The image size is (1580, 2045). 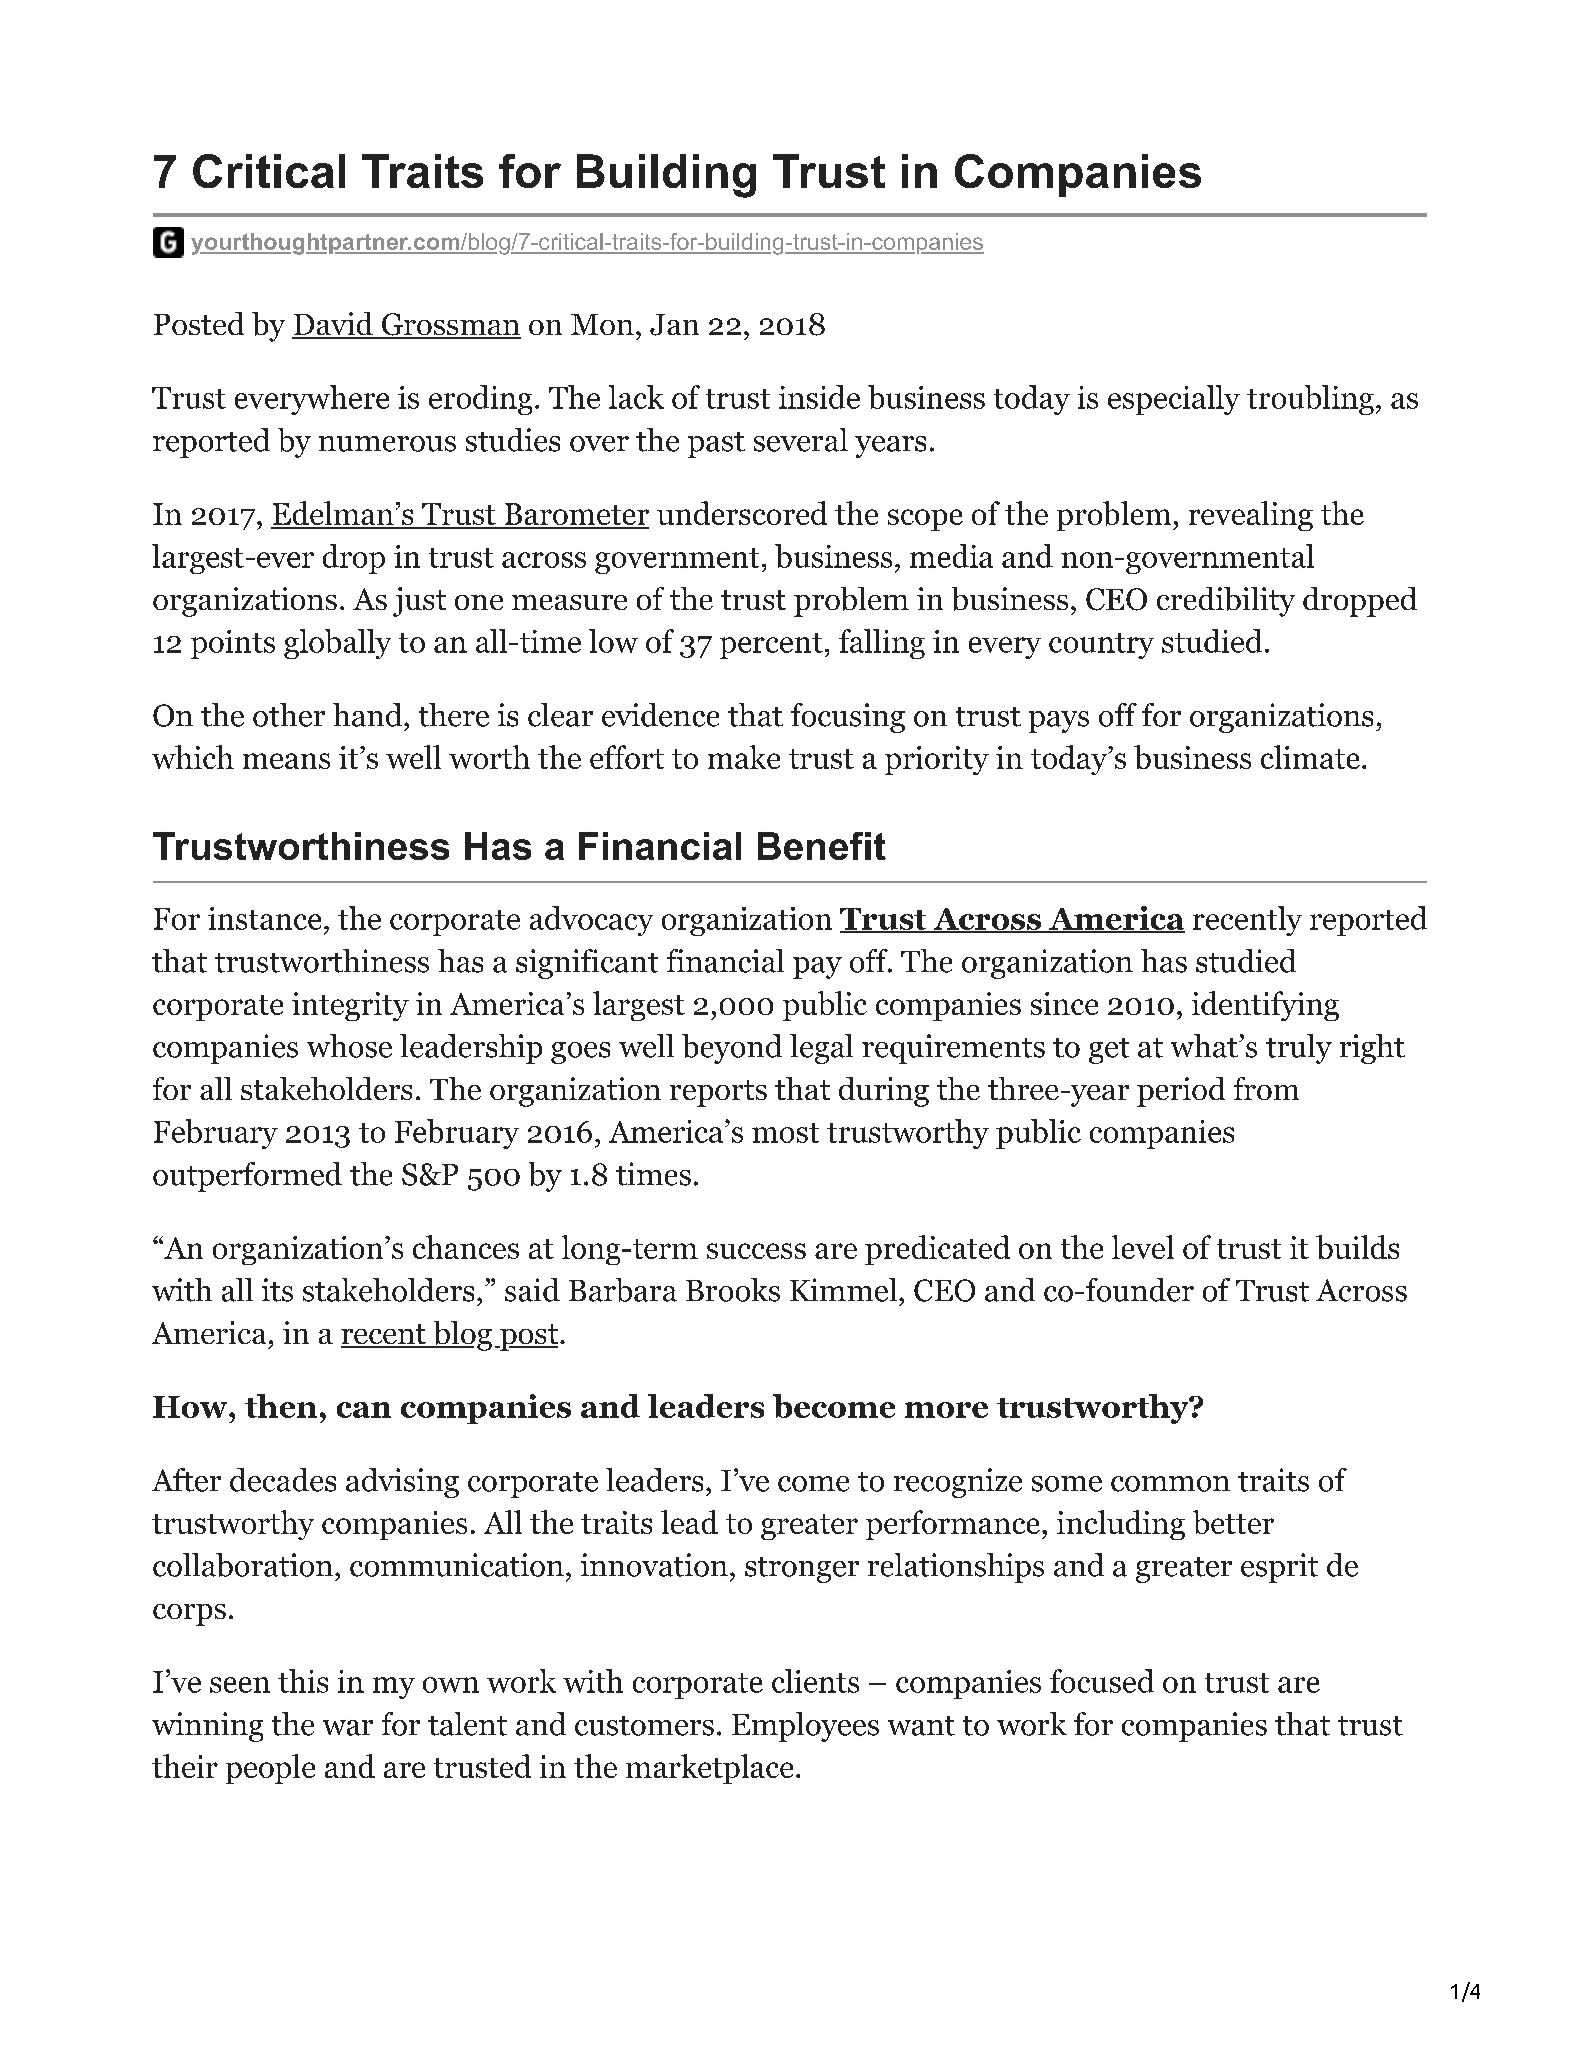 What do you see at coordinates (349, 1046) in the document?
I see `whose` at bounding box center [349, 1046].
